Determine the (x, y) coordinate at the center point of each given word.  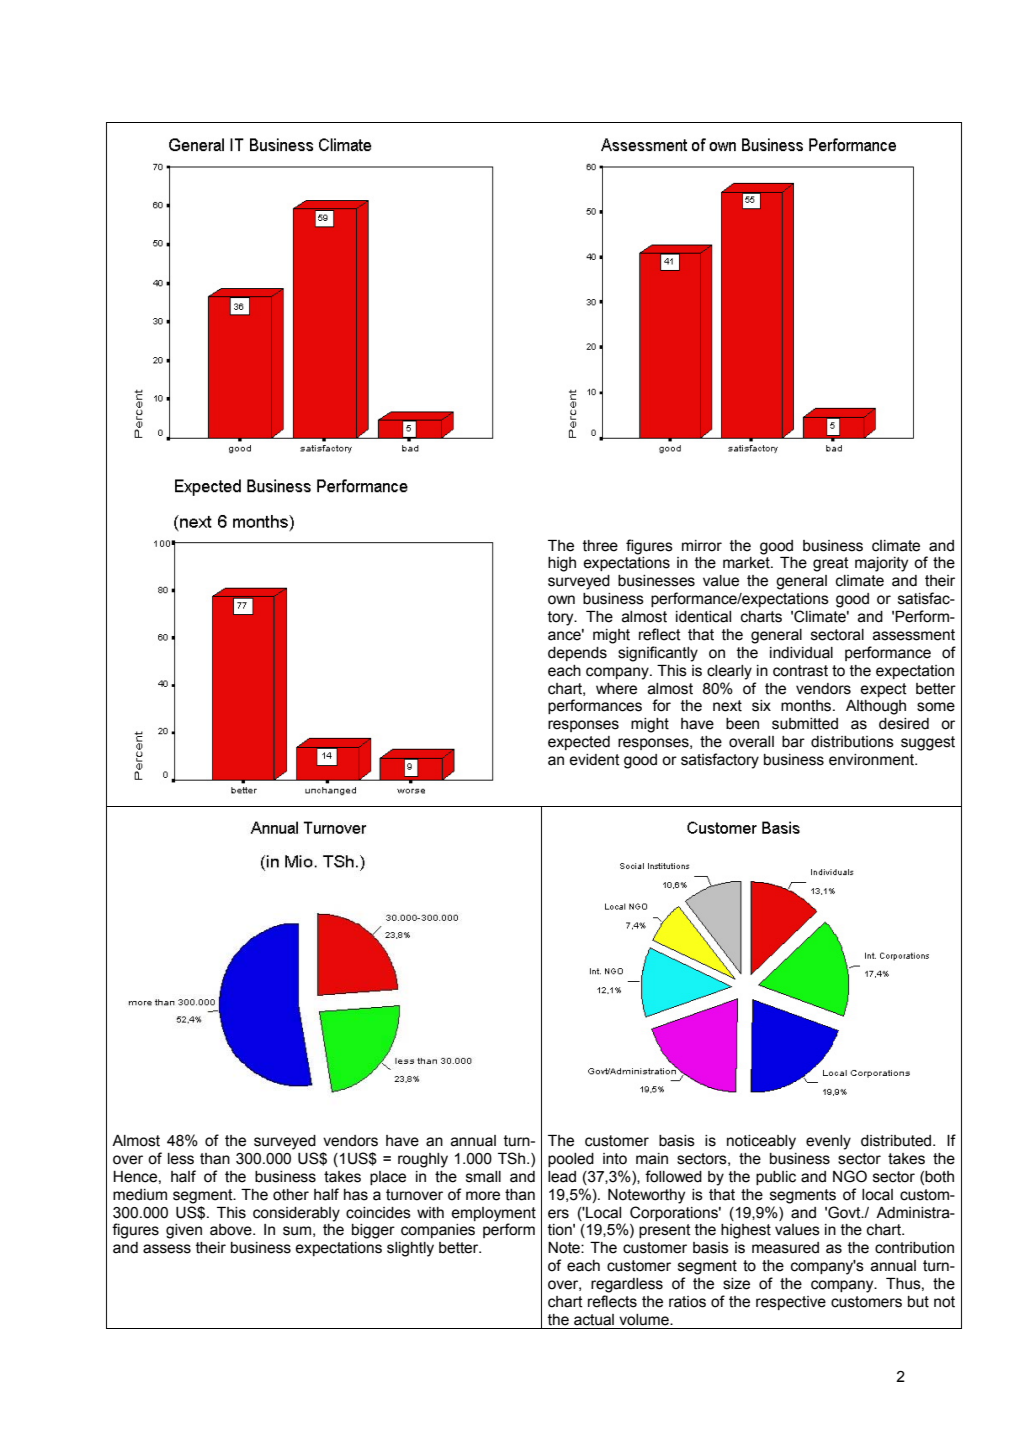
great (831, 564)
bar (793, 742)
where (616, 689)
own (561, 600)
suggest (928, 743)
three (600, 546)
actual (594, 1320)
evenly (828, 1142)
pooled (571, 1160)
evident (594, 760)
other (291, 1195)
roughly (423, 1160)
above (232, 1230)
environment (872, 760)
